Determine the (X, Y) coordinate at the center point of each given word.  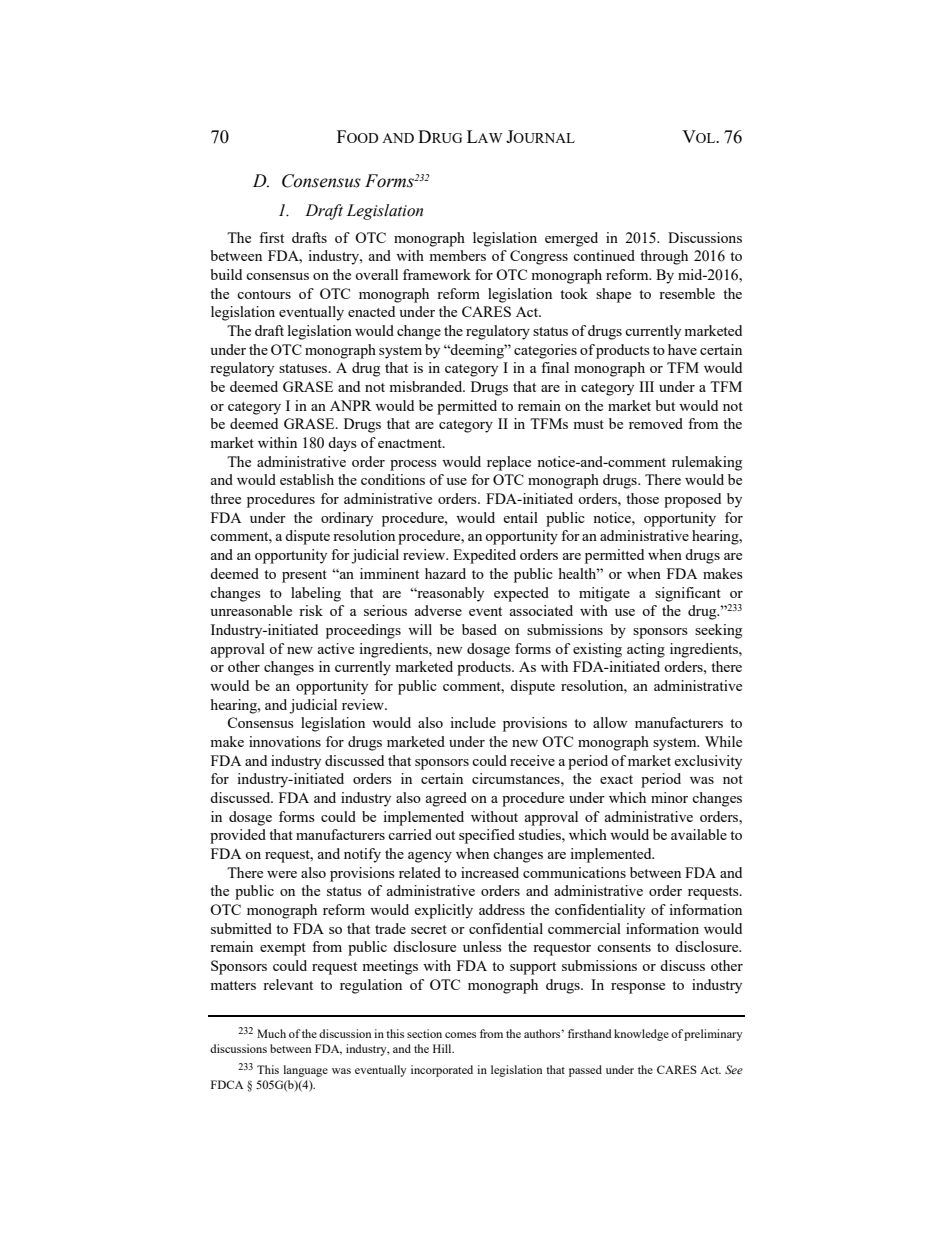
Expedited (484, 556)
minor (669, 797)
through (664, 257)
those (642, 498)
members (457, 255)
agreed (446, 799)
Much (271, 1033)
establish (307, 479)
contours (264, 294)
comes (460, 1035)
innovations (285, 741)
